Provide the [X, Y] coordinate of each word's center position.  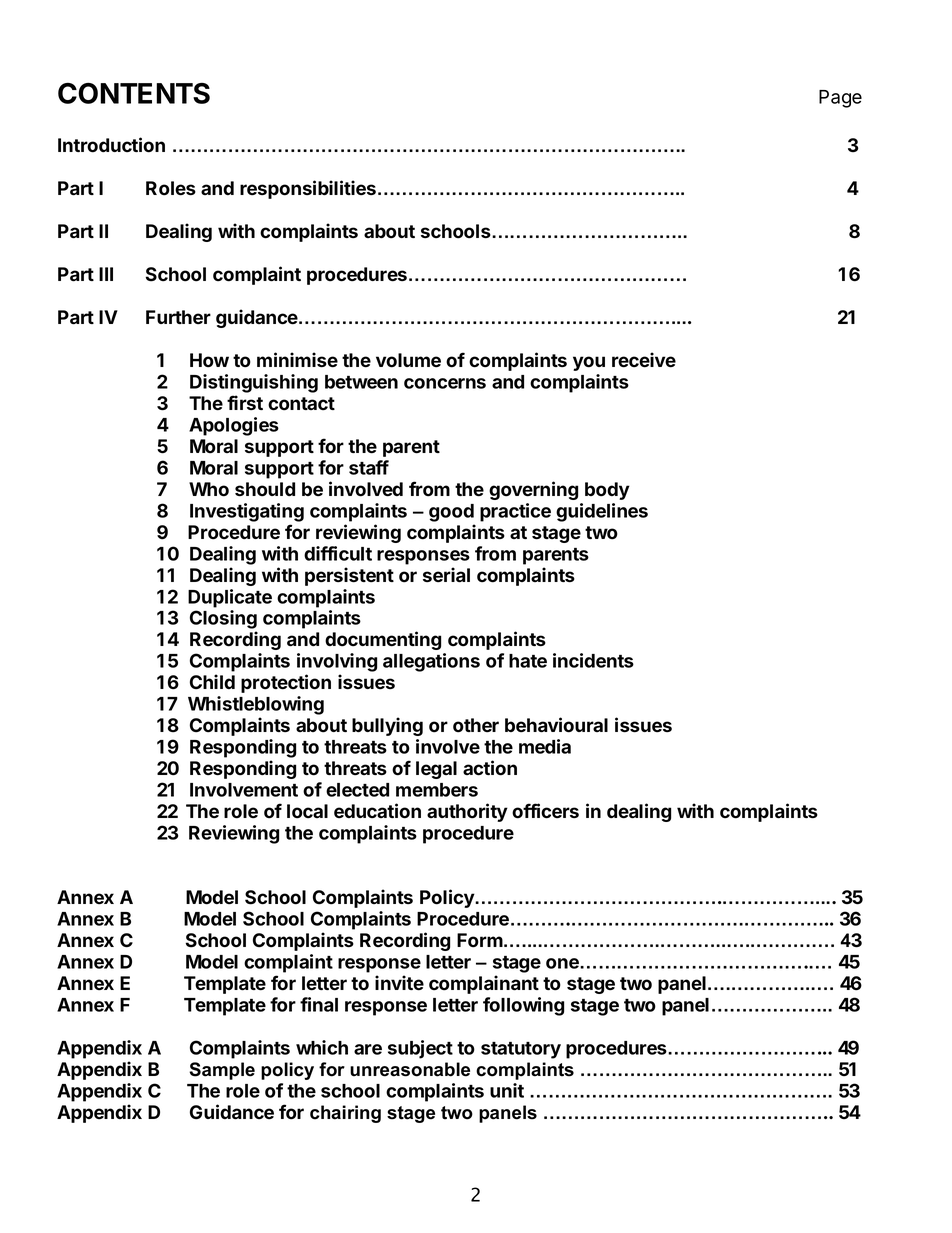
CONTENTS [134, 93]
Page [840, 99]
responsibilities [308, 189]
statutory [521, 1050]
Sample [222, 1071]
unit [507, 1090]
